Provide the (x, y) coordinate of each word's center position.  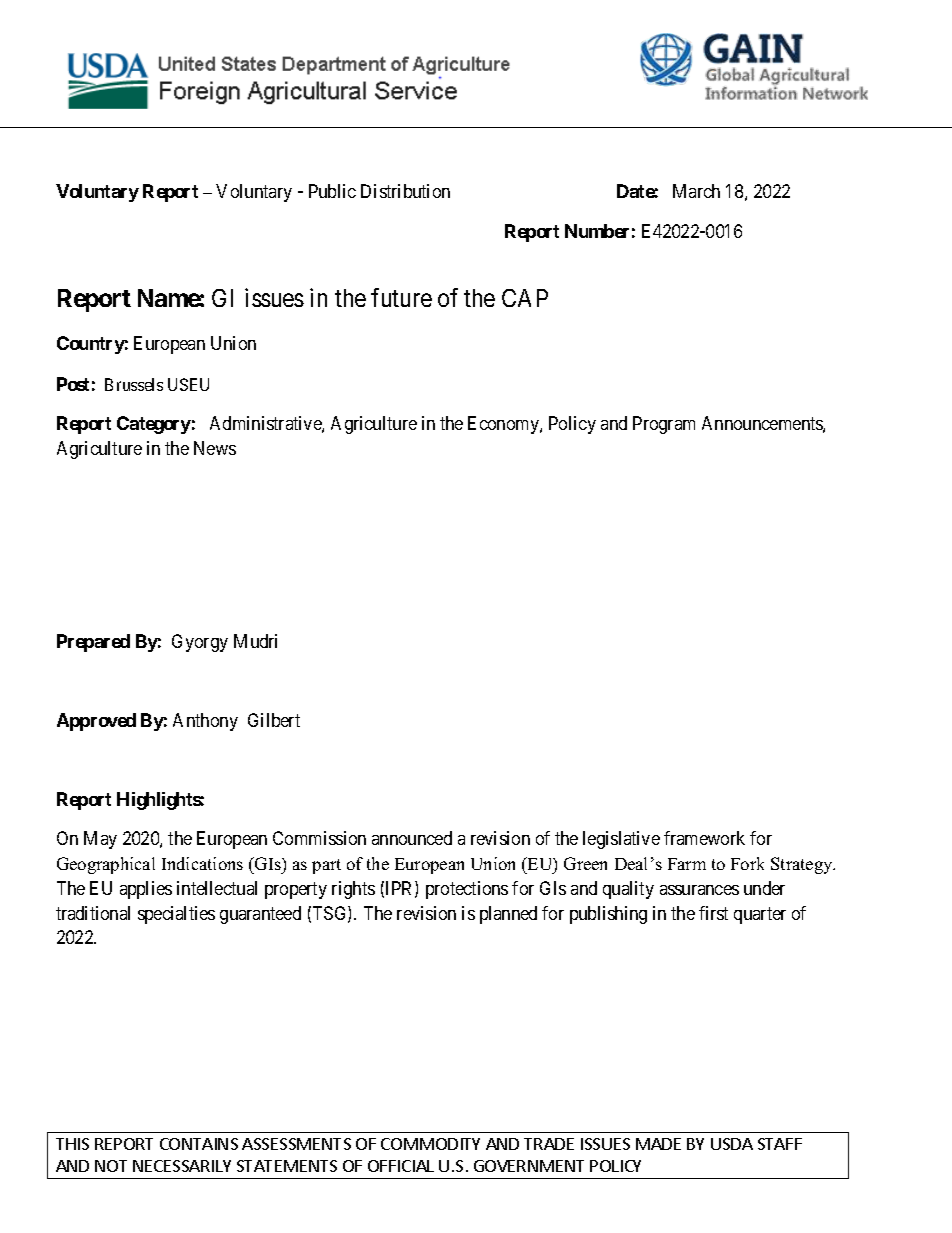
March (696, 191)
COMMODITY (430, 1144)
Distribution (405, 191)
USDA (732, 1144)
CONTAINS (199, 1144)
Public (332, 191)
